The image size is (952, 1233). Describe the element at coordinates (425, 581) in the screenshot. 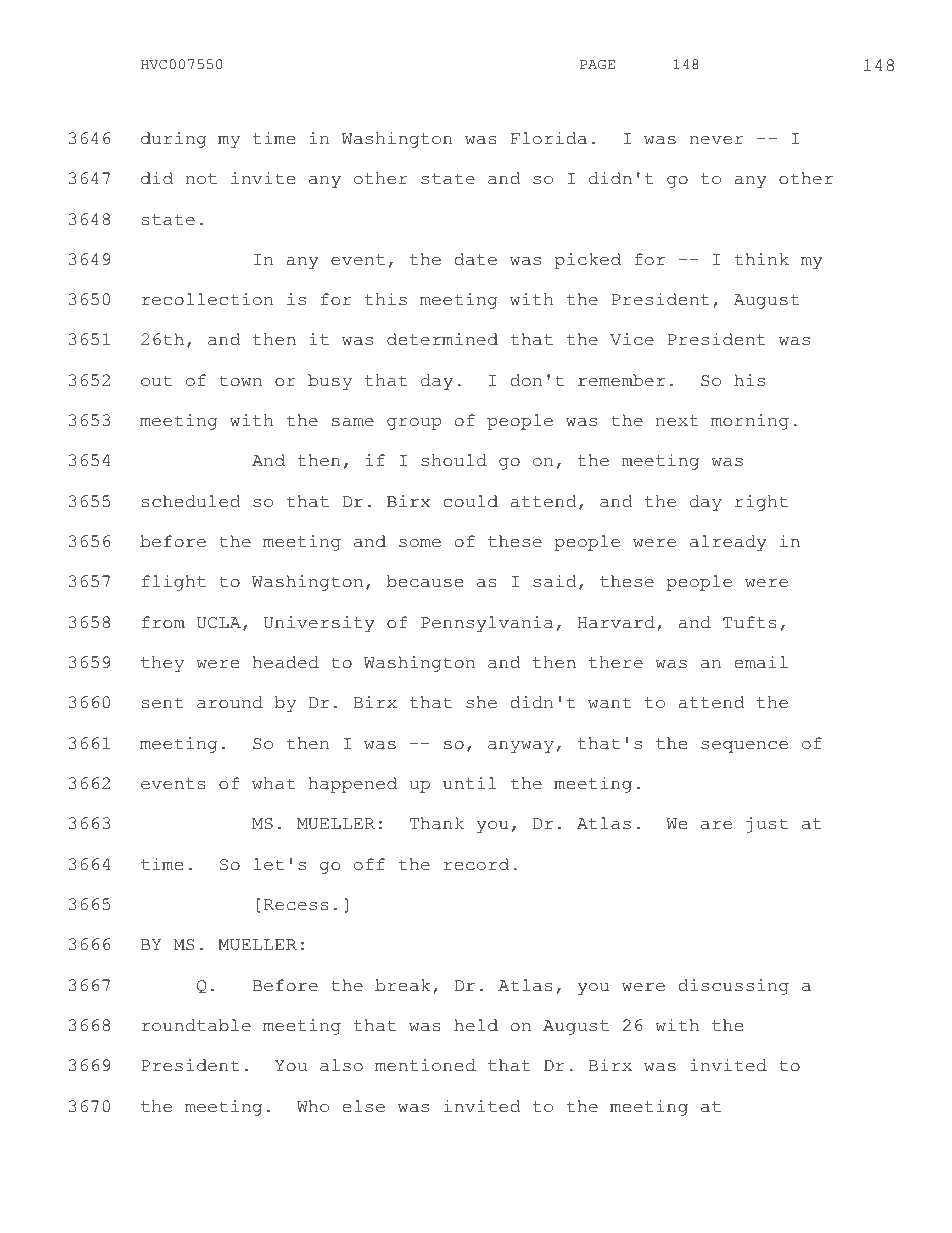

I see `because` at that location.
